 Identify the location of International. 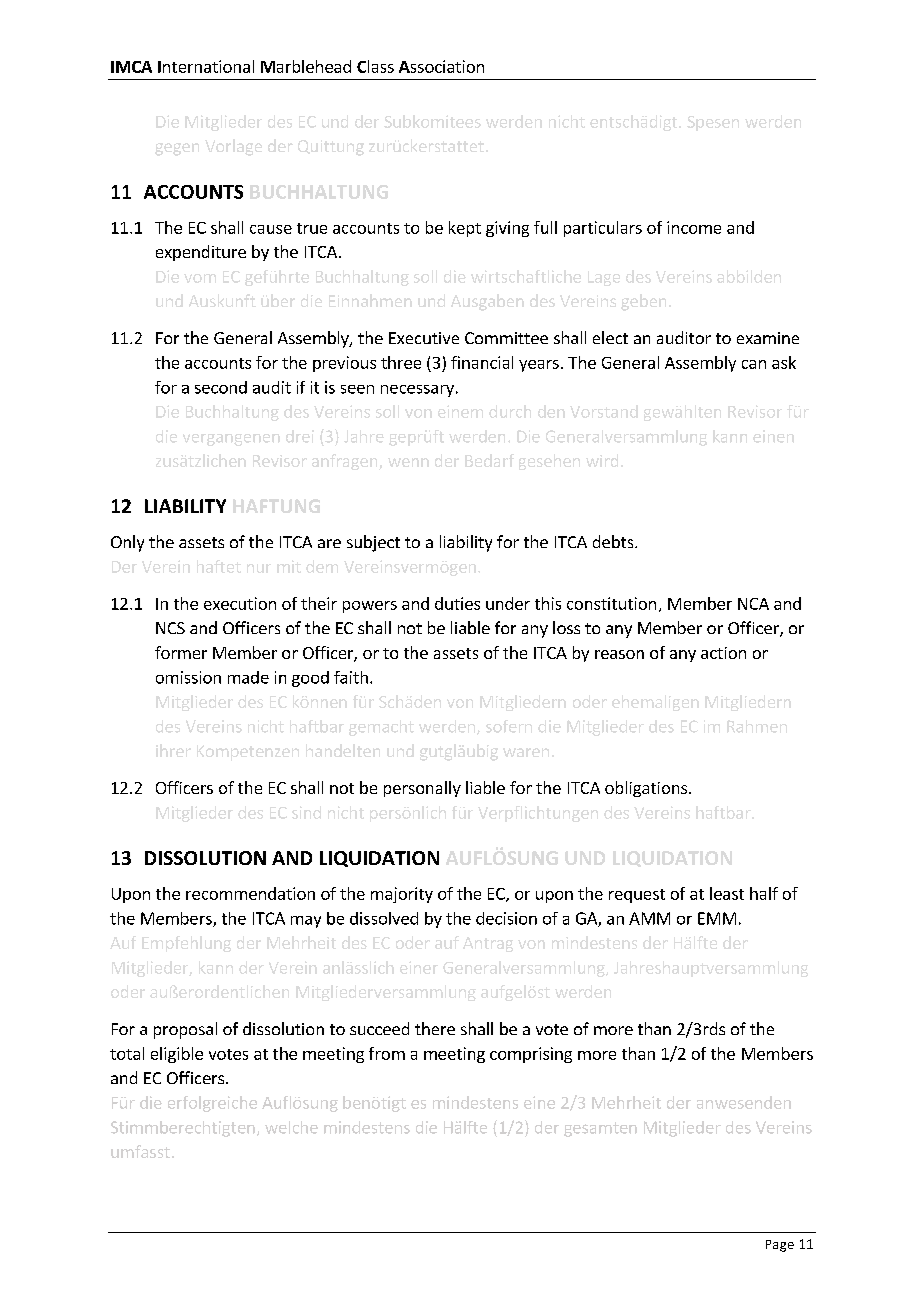
(206, 66).
